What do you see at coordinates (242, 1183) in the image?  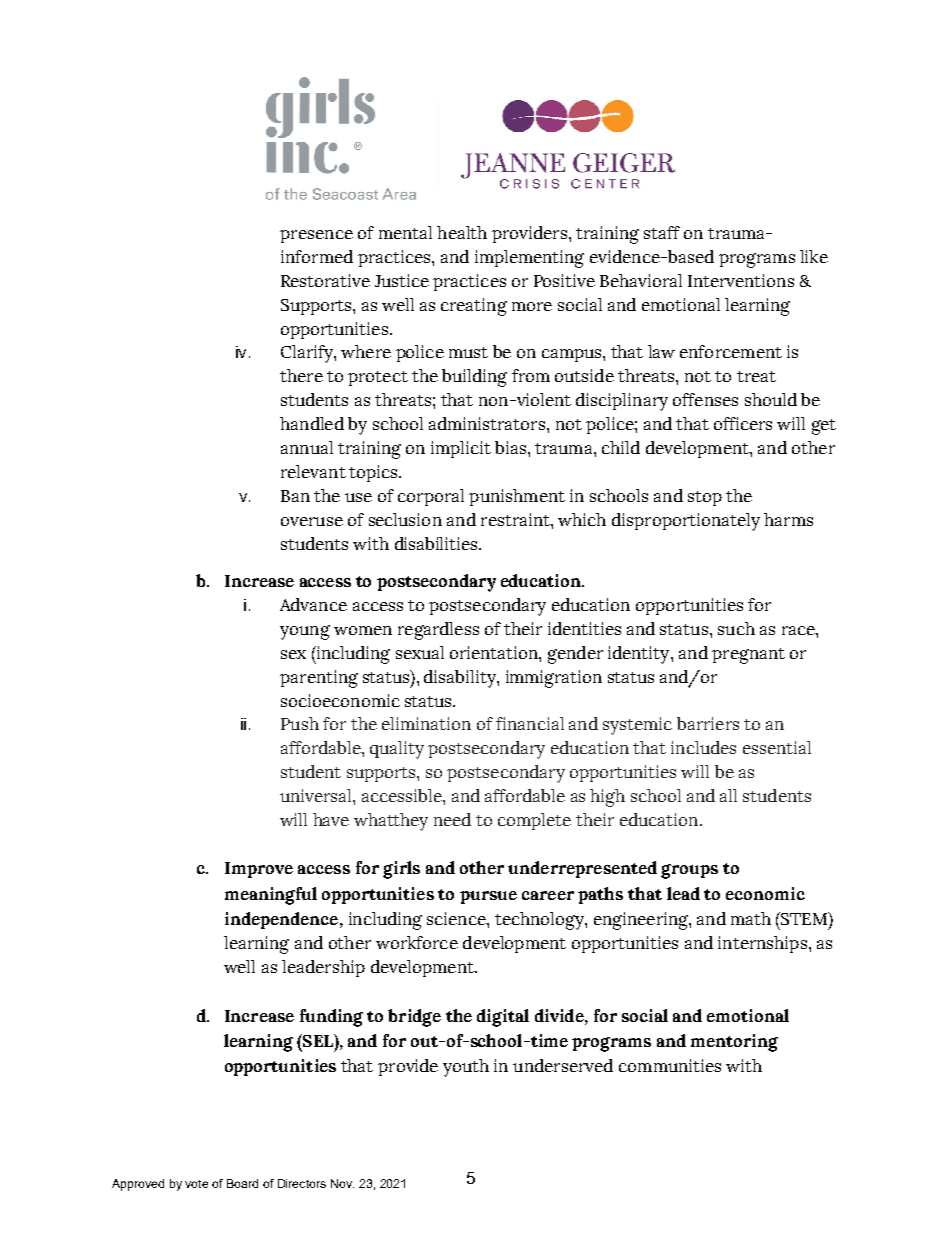 I see `Board` at bounding box center [242, 1183].
